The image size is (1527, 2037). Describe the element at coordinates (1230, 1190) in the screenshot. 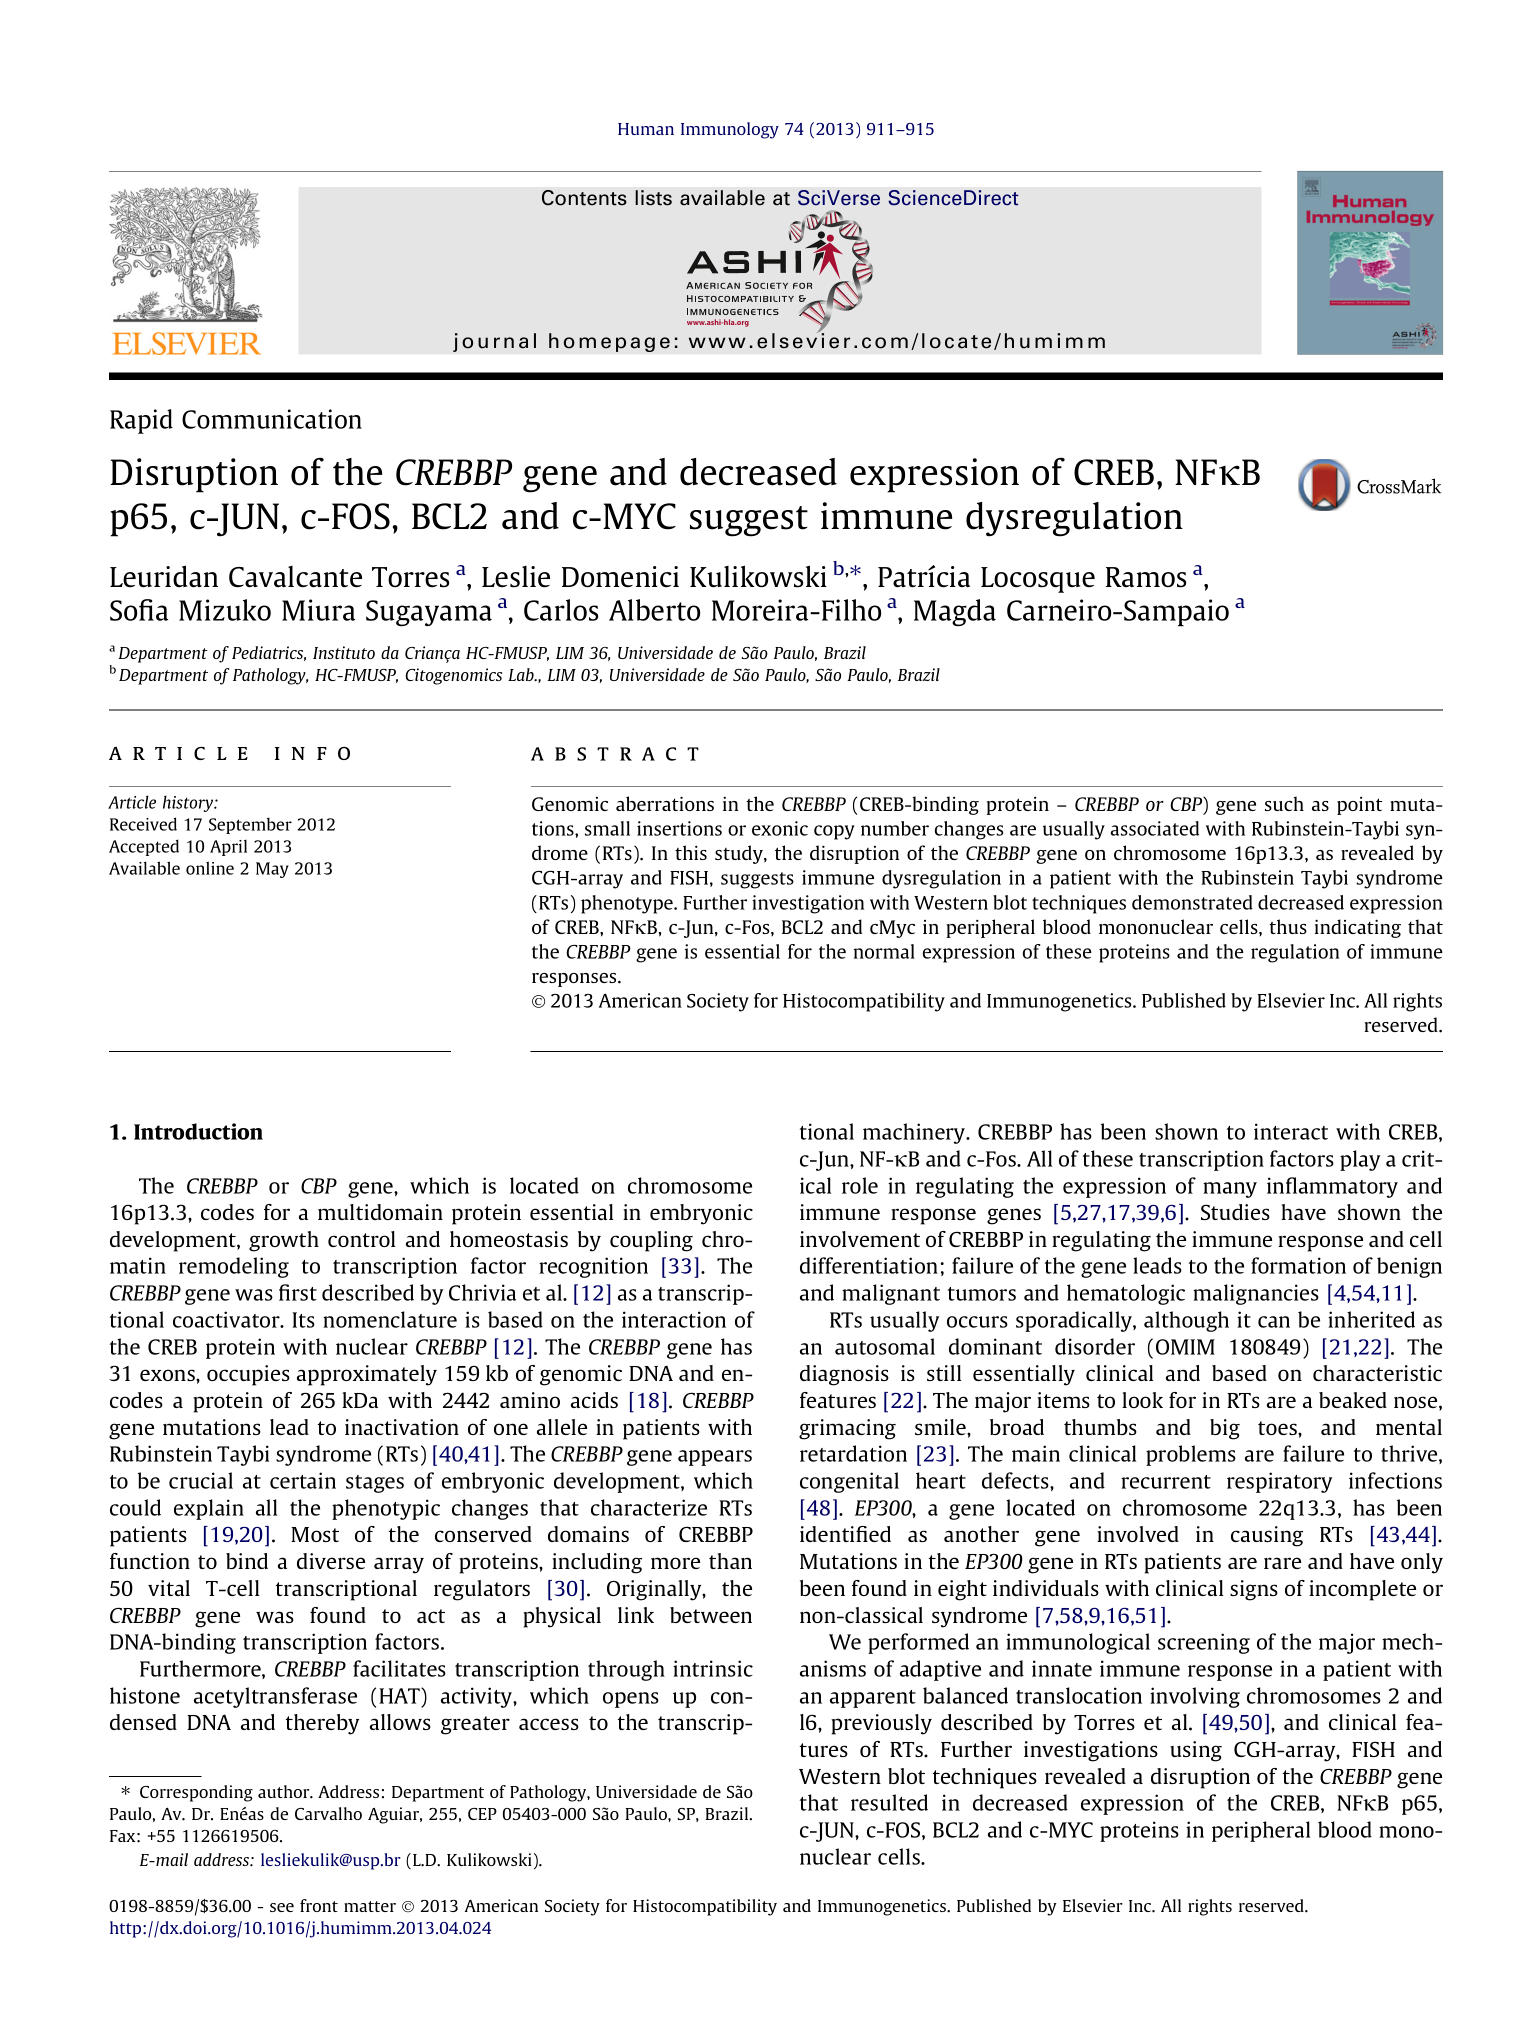

I see `many` at that location.
